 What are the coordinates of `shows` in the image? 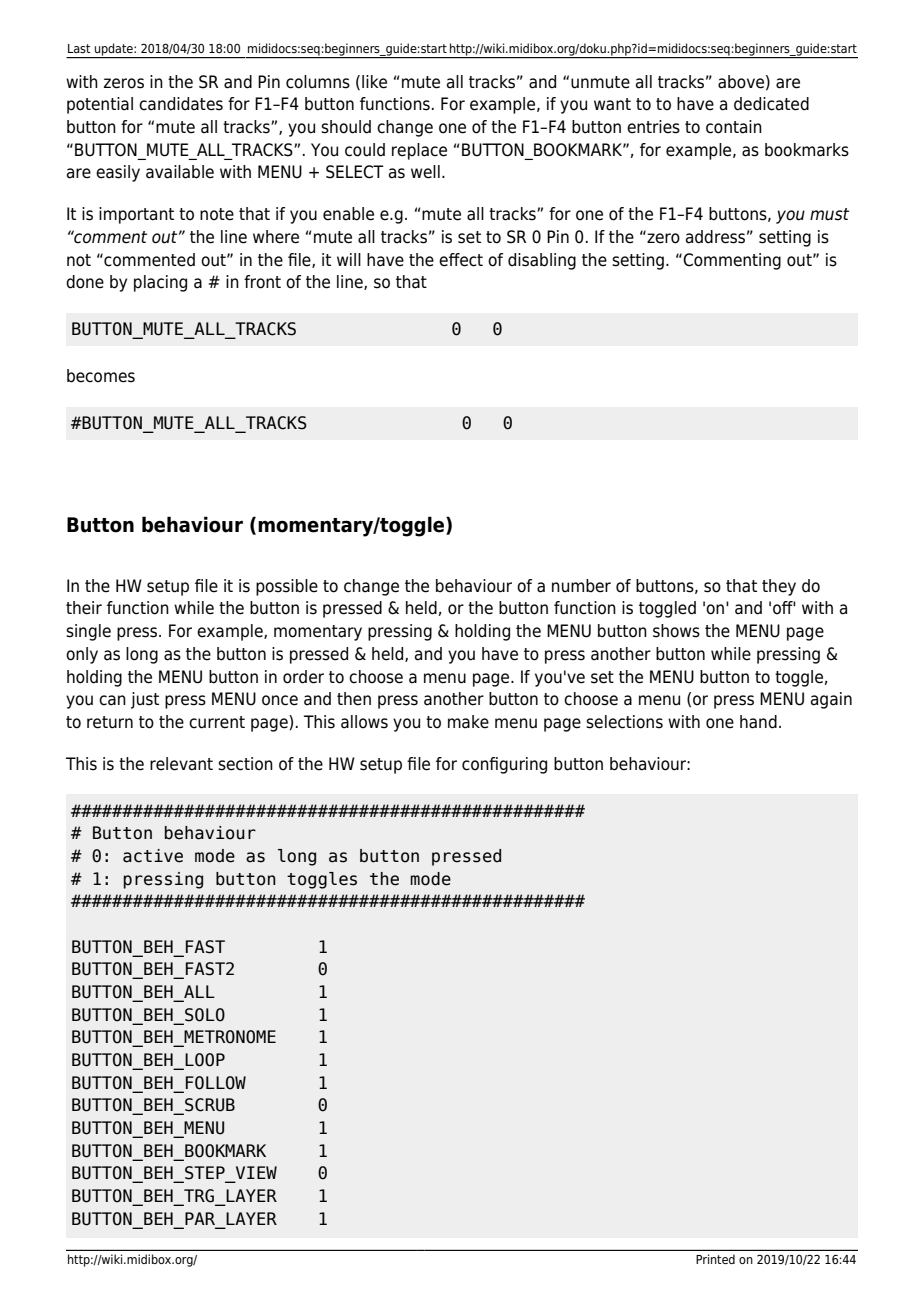 It's located at (676, 631).
